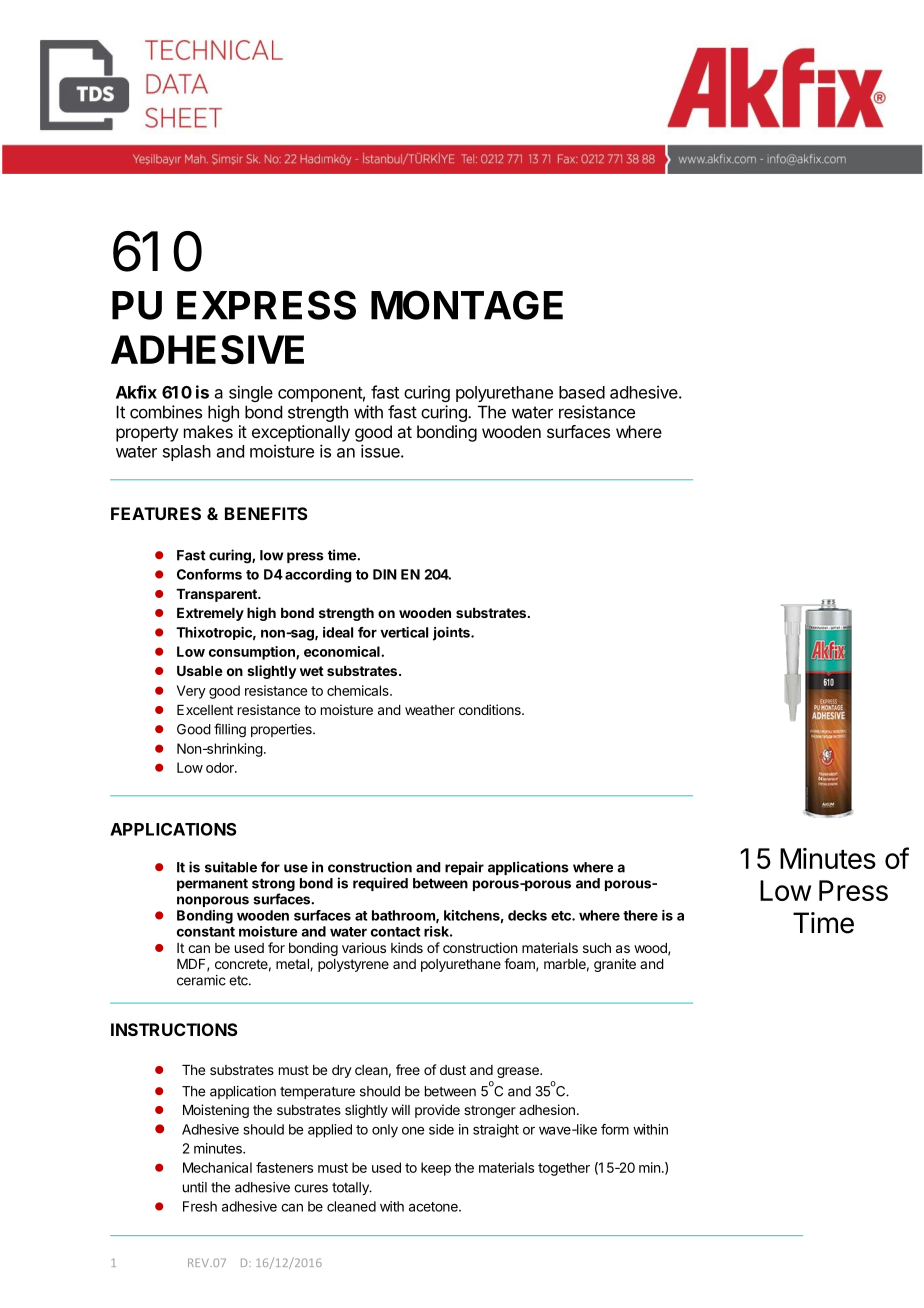 The width and height of the image is (924, 1308). What do you see at coordinates (430, 710) in the image?
I see `weather` at bounding box center [430, 710].
